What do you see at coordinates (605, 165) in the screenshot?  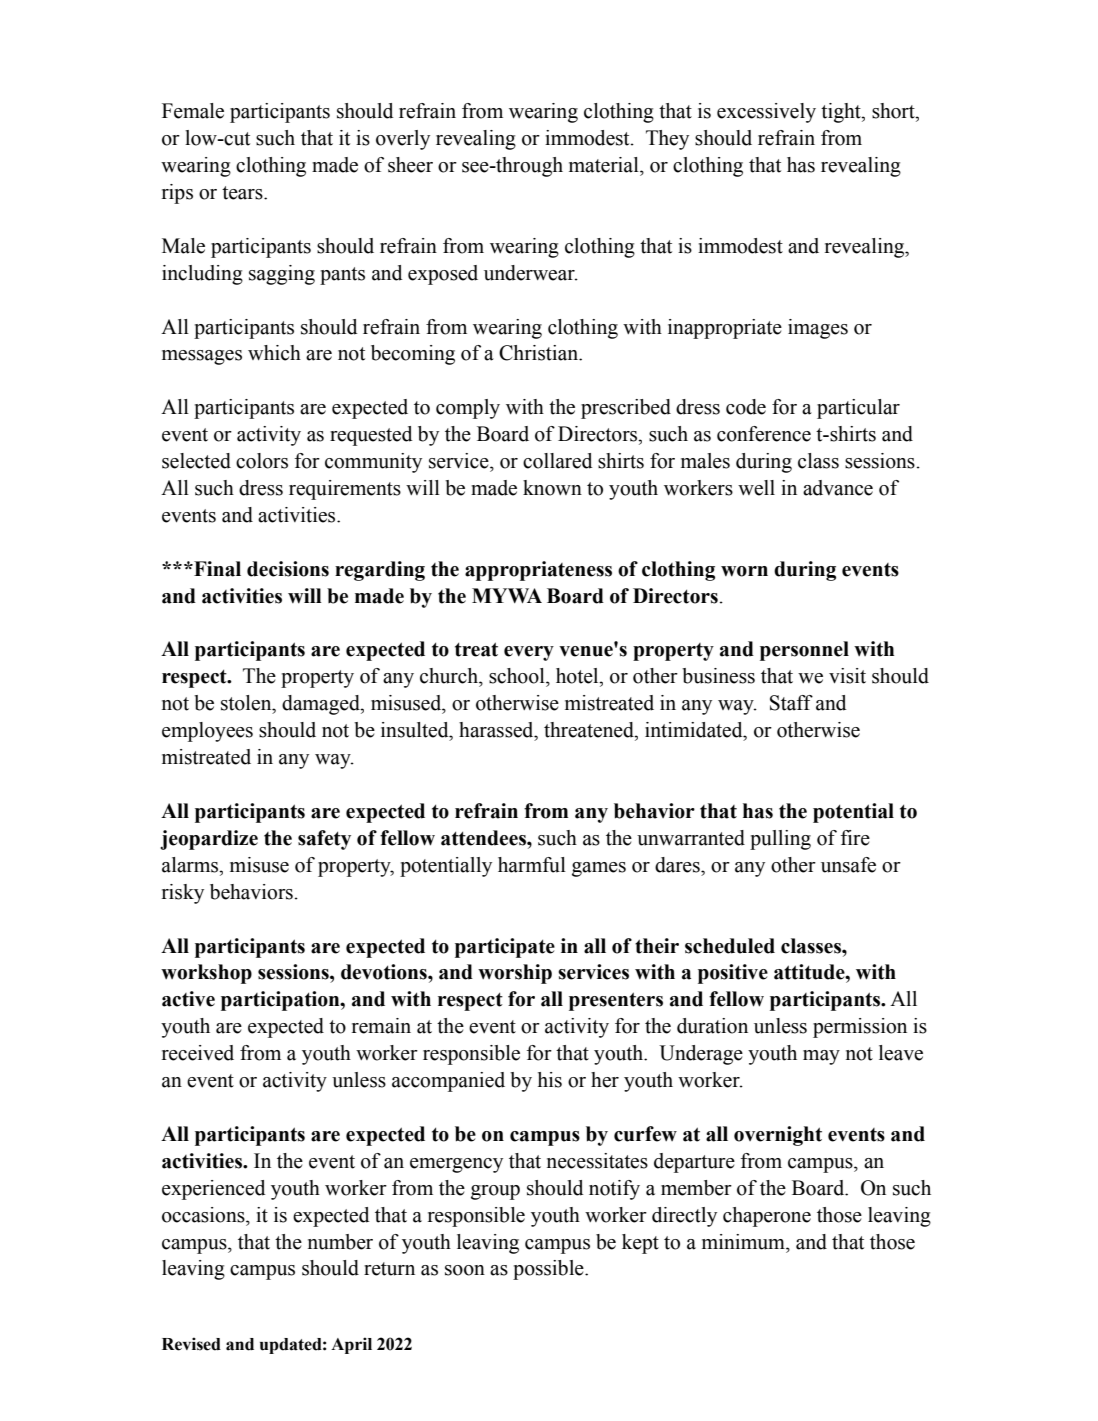 I see `material` at bounding box center [605, 165].
